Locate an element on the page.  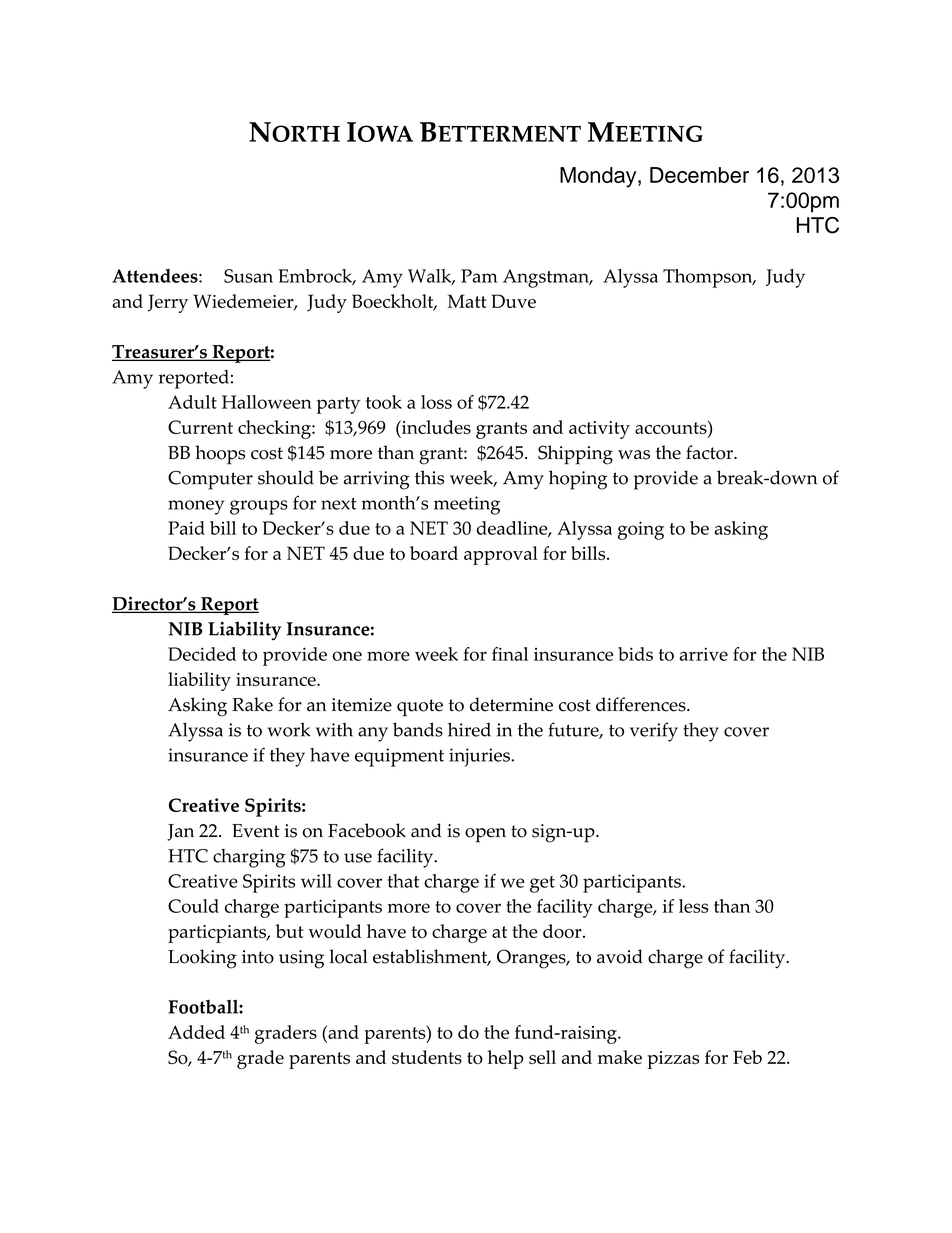
Added is located at coordinates (196, 1032).
